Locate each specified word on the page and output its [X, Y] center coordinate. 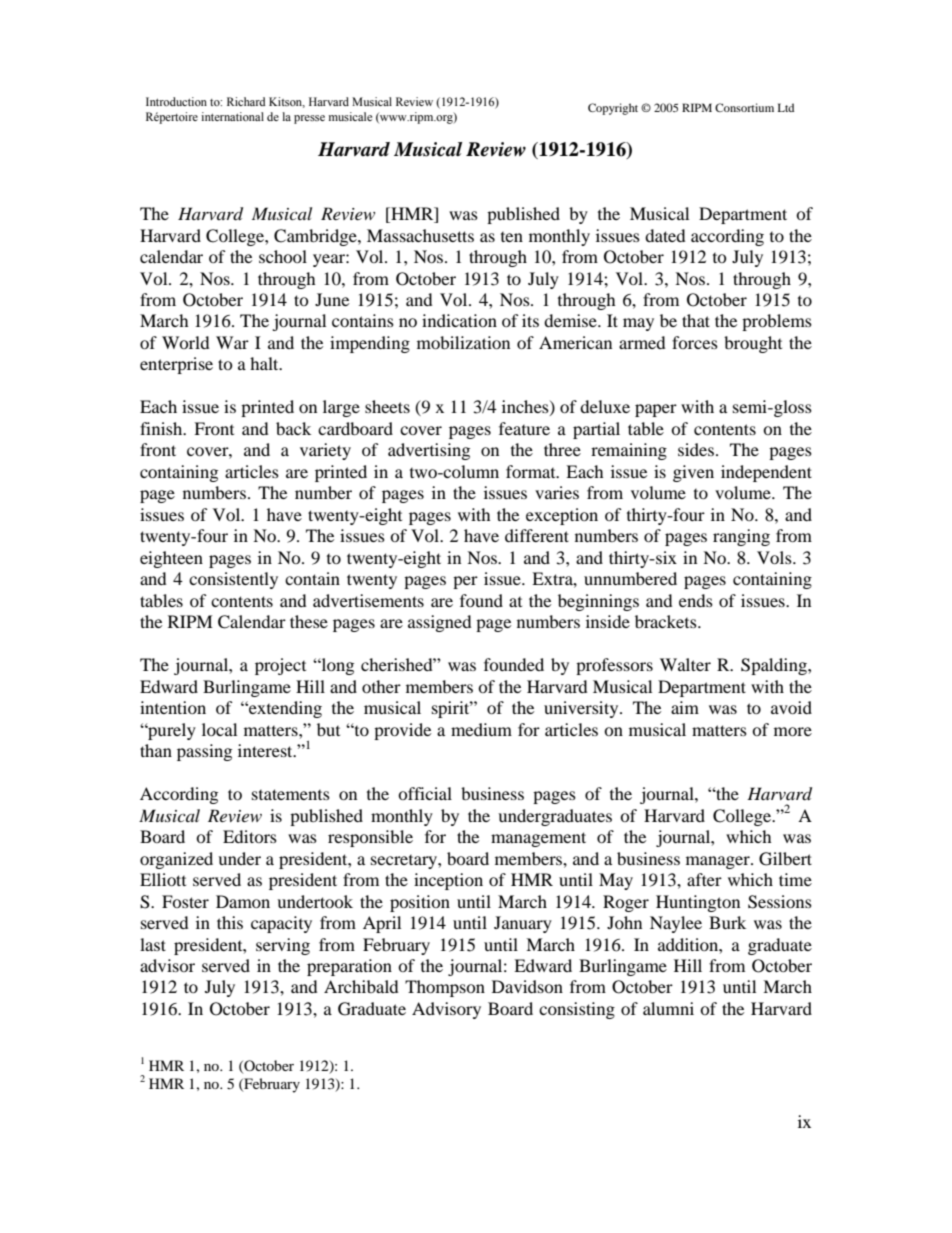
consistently [233, 580]
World [186, 342]
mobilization [463, 342]
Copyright [613, 109]
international [232, 116]
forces [695, 342]
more [793, 731]
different [537, 535]
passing [204, 752]
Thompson [445, 988]
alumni [668, 1008]
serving [283, 946]
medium [481, 729]
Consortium [744, 107]
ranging [741, 537]
